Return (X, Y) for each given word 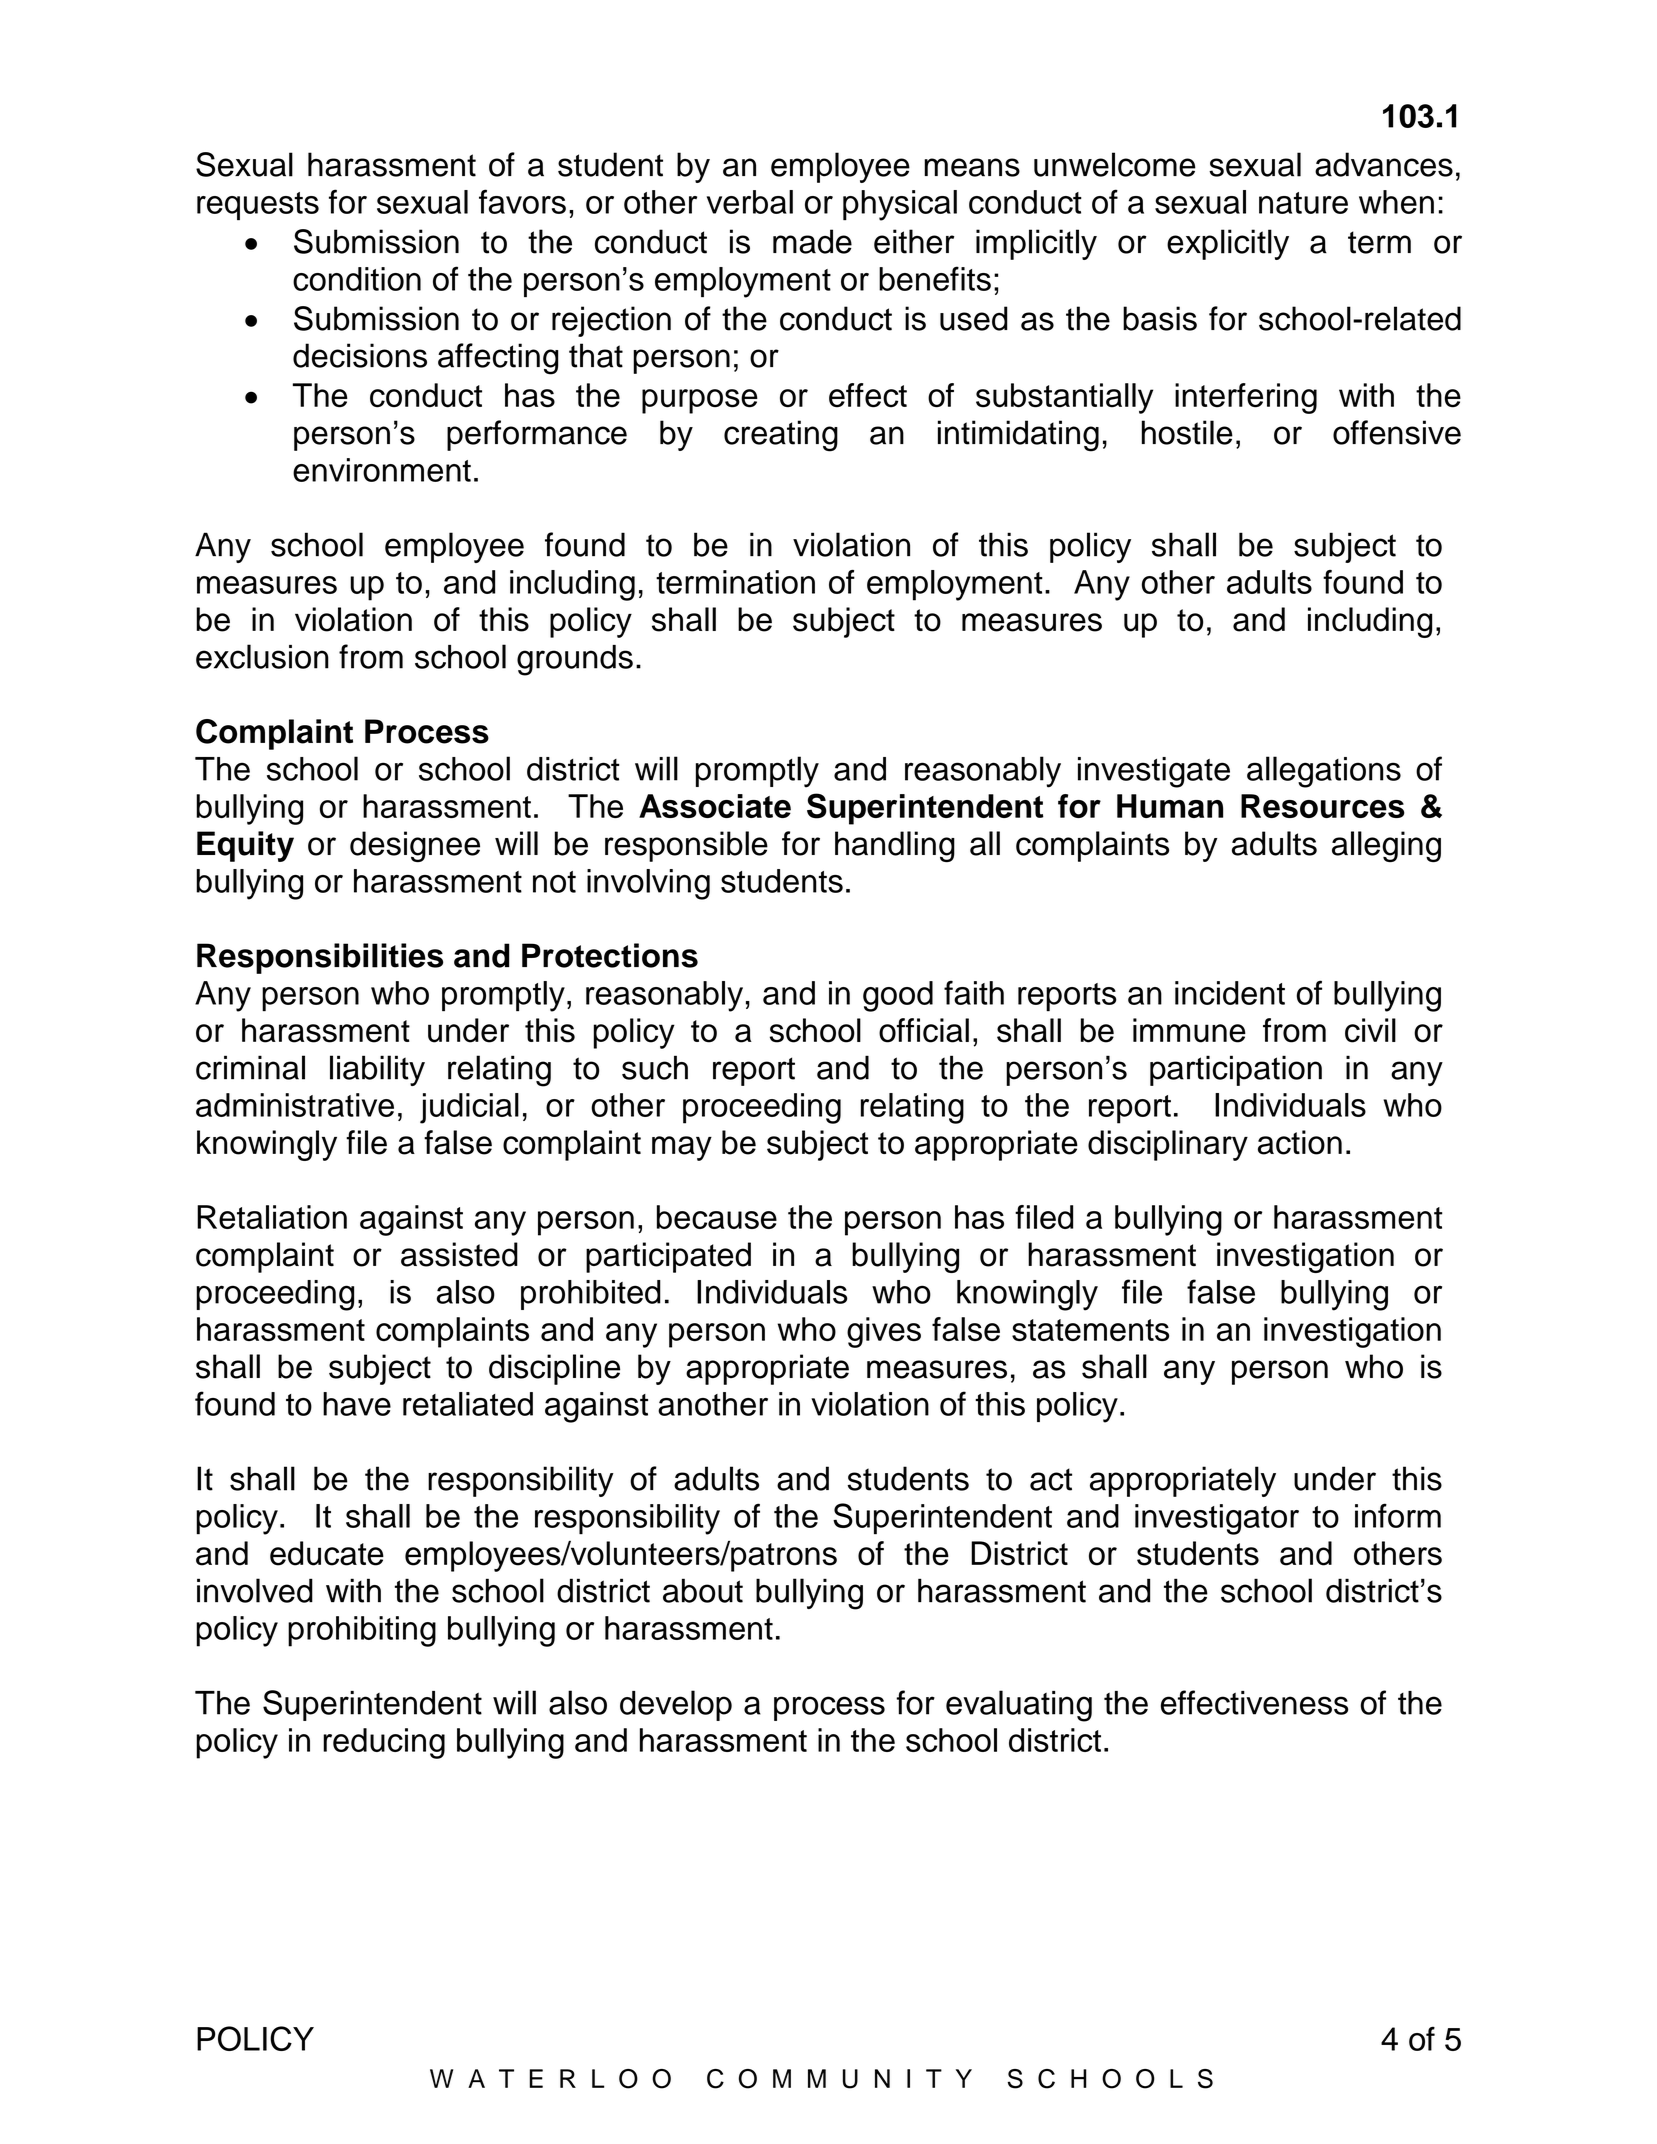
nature (1303, 203)
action (1300, 1142)
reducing (384, 1743)
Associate (715, 806)
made (812, 241)
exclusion (262, 656)
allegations (1324, 772)
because (717, 1217)
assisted (459, 1254)
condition (357, 279)
